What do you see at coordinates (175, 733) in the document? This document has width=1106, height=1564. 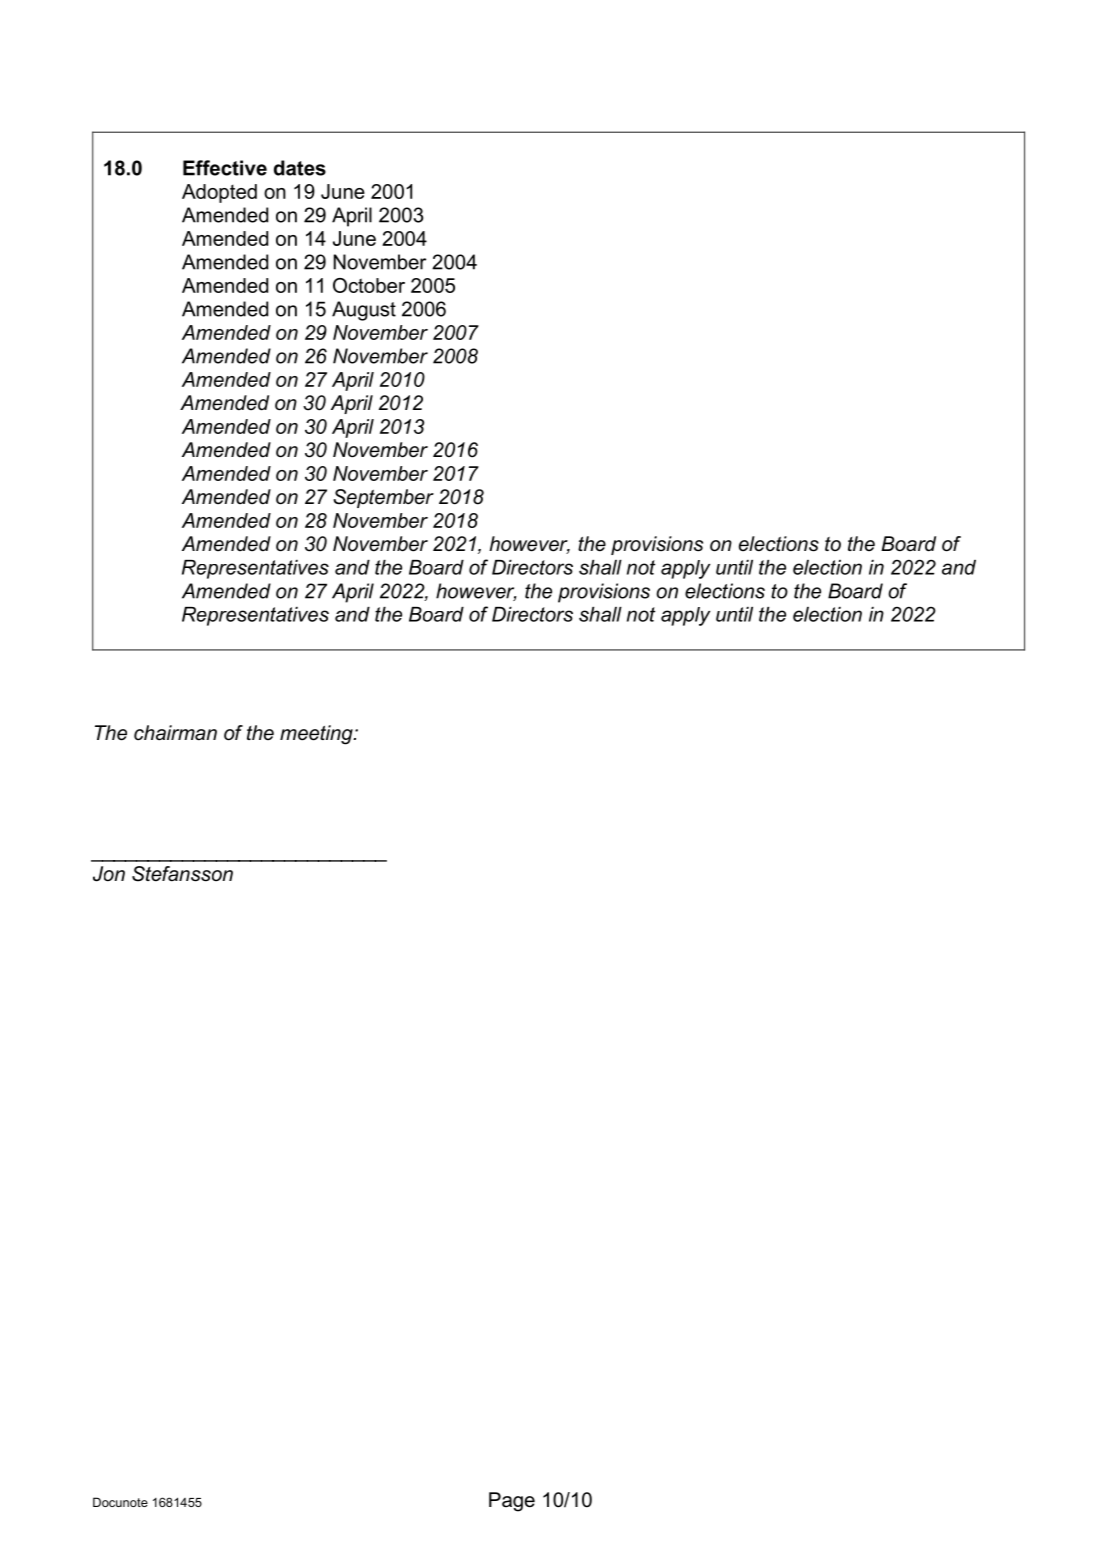 I see `chairman` at bounding box center [175, 733].
